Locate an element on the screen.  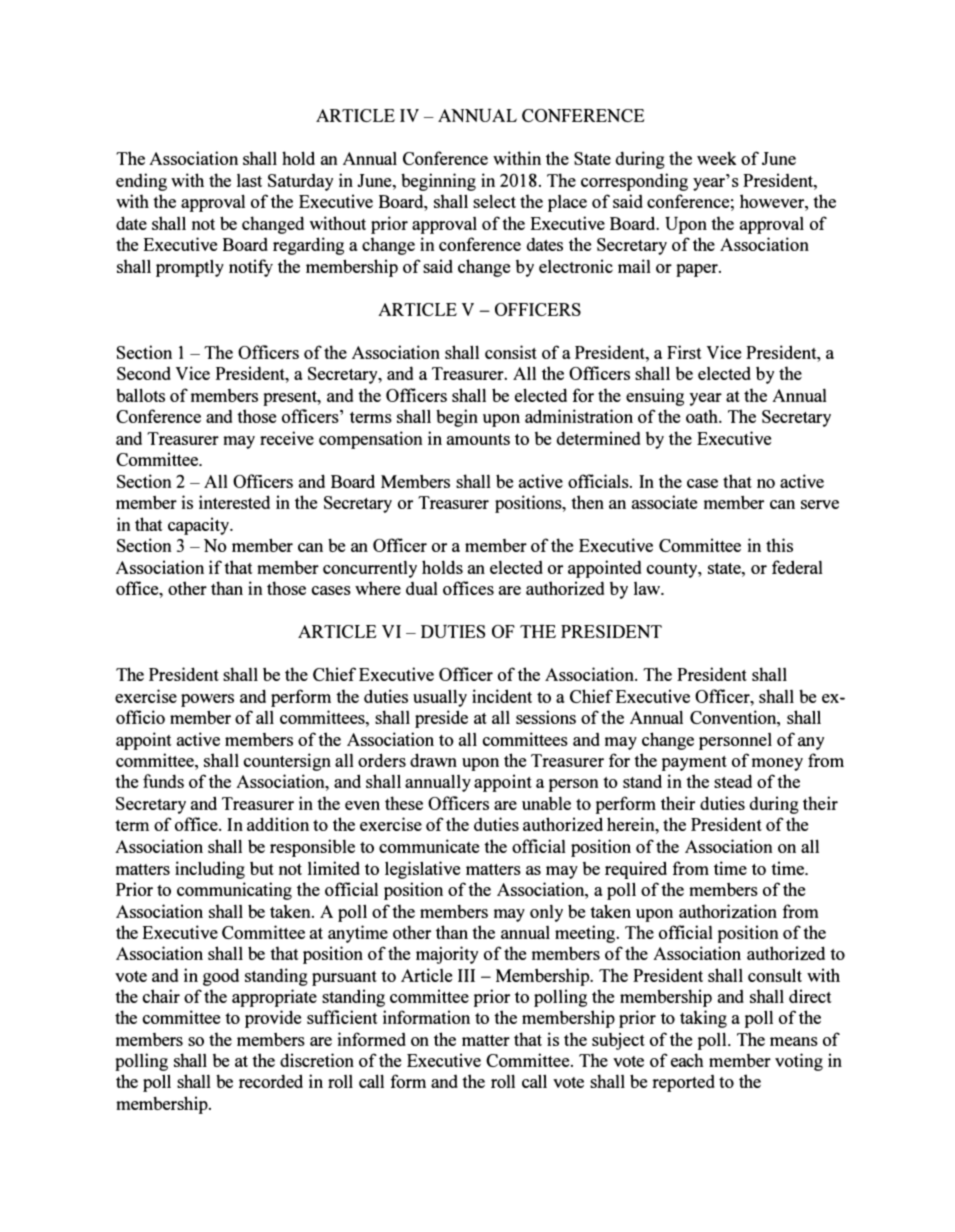
powers is located at coordinates (207, 700).
